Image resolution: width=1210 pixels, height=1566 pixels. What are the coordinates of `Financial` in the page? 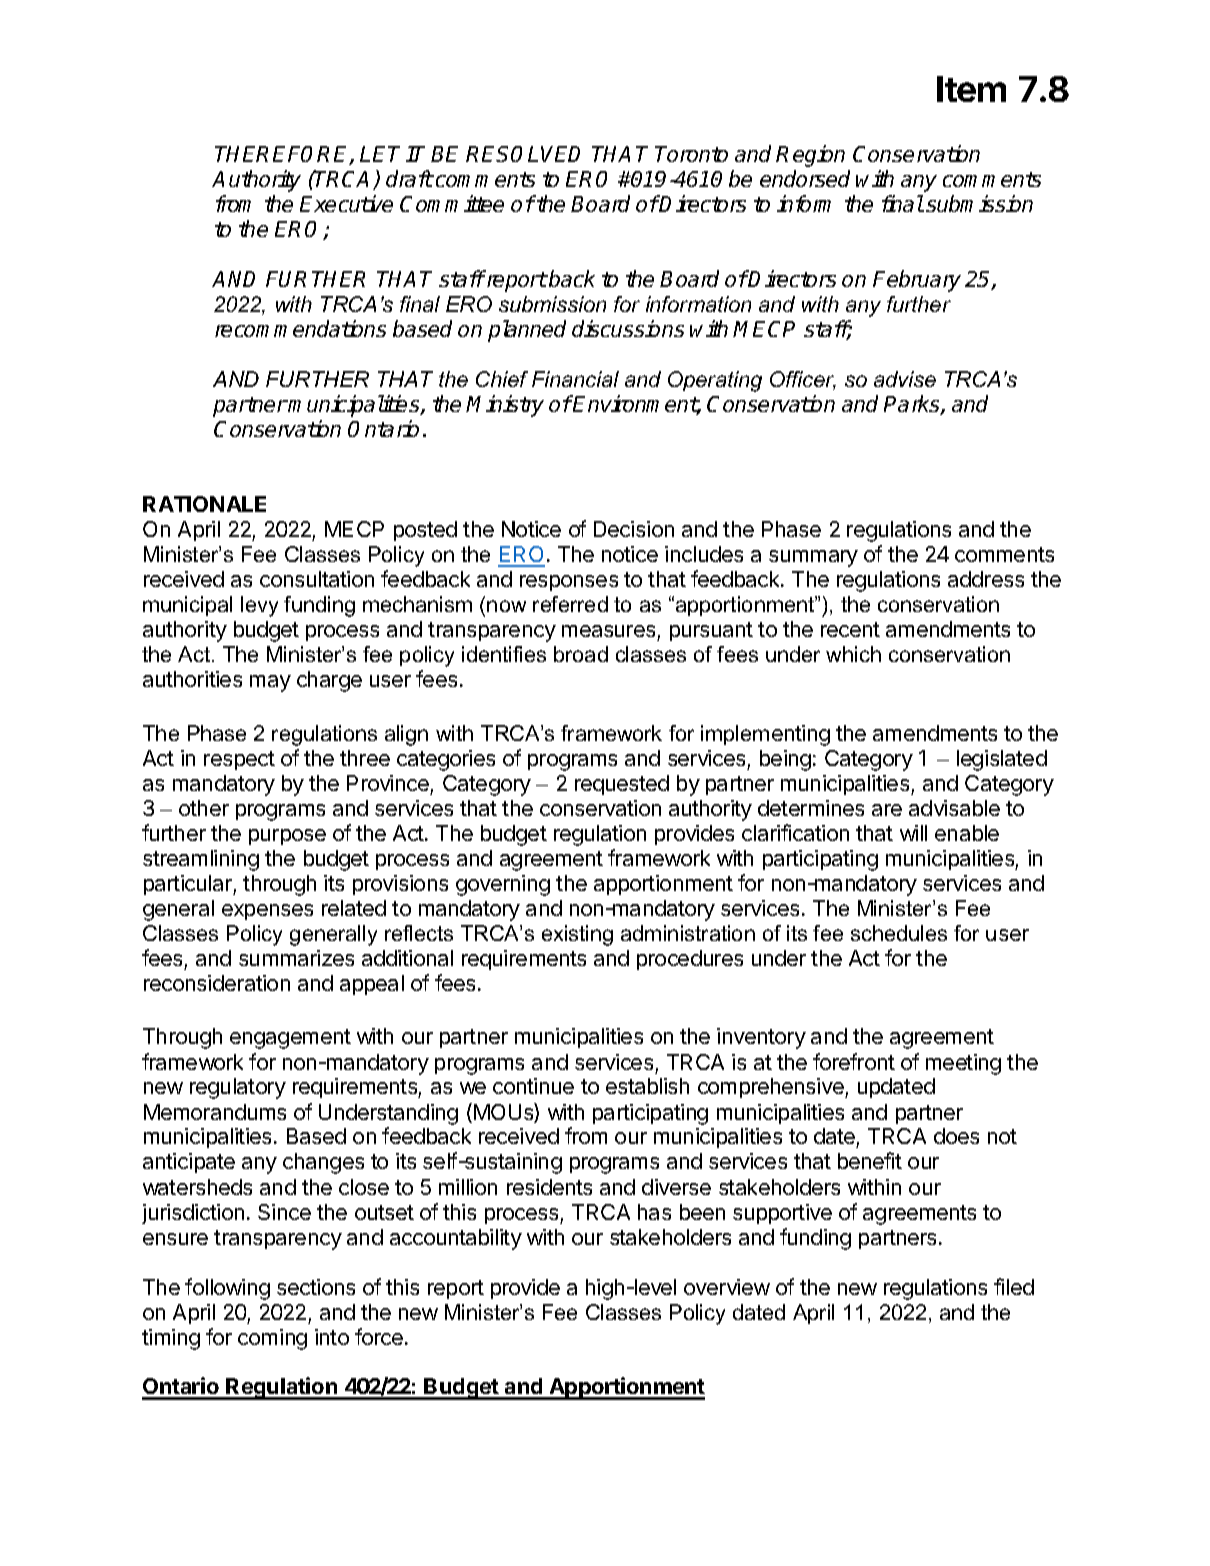 It's located at (575, 379).
